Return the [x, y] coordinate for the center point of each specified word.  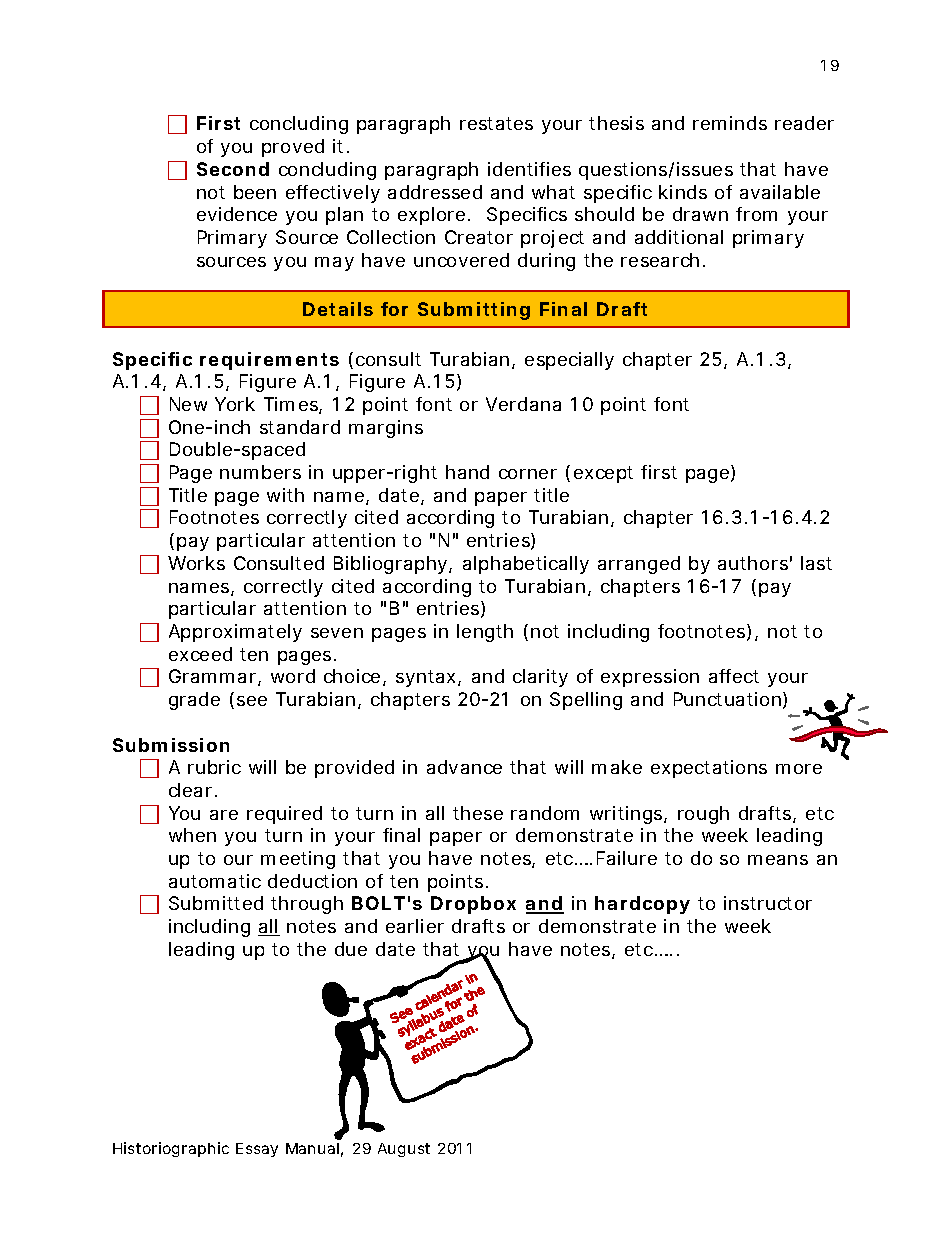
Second [233, 169]
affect [734, 676]
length [485, 633]
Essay [257, 1150]
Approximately [235, 633]
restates [496, 123]
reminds [730, 123]
